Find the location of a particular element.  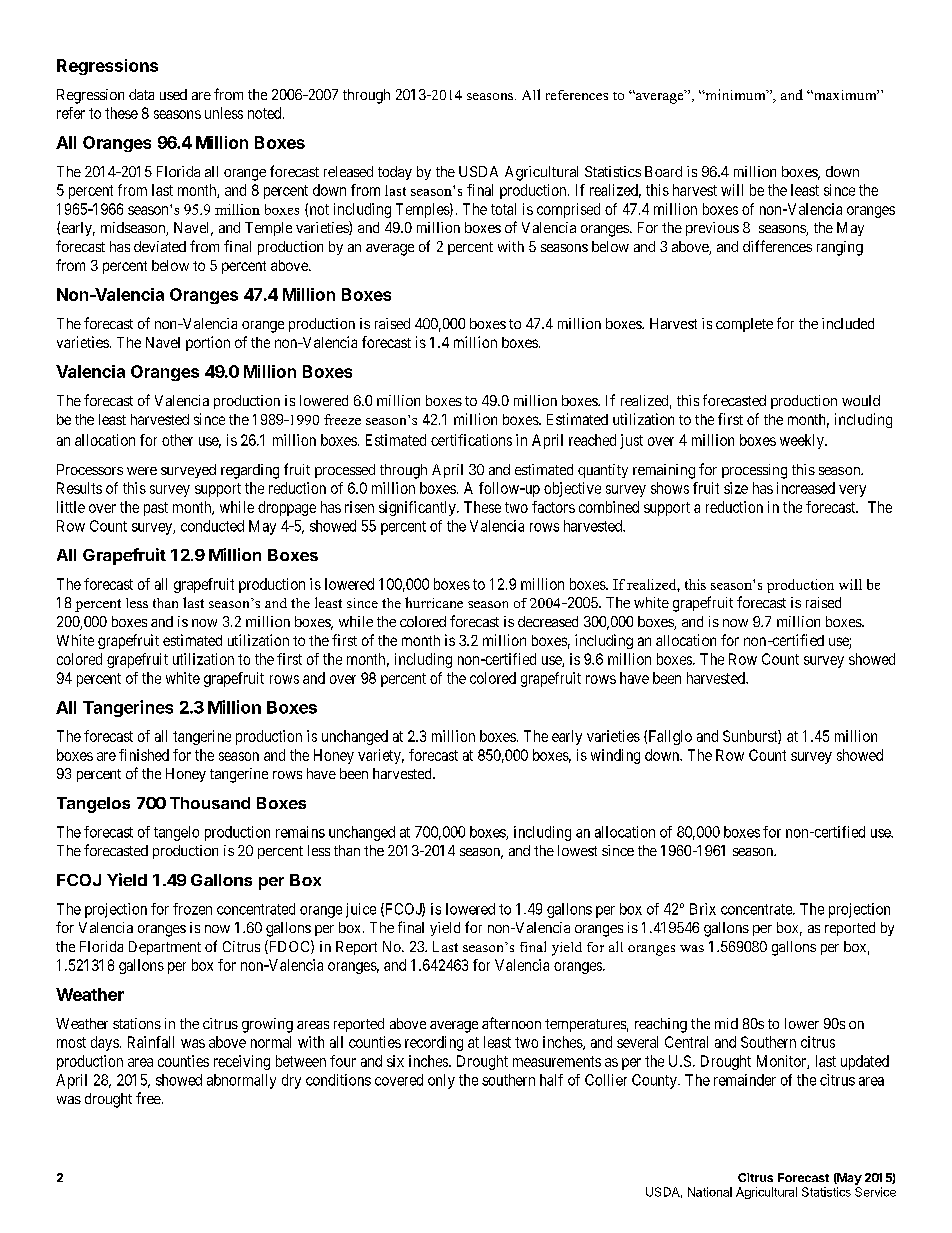

other is located at coordinates (177, 440).
